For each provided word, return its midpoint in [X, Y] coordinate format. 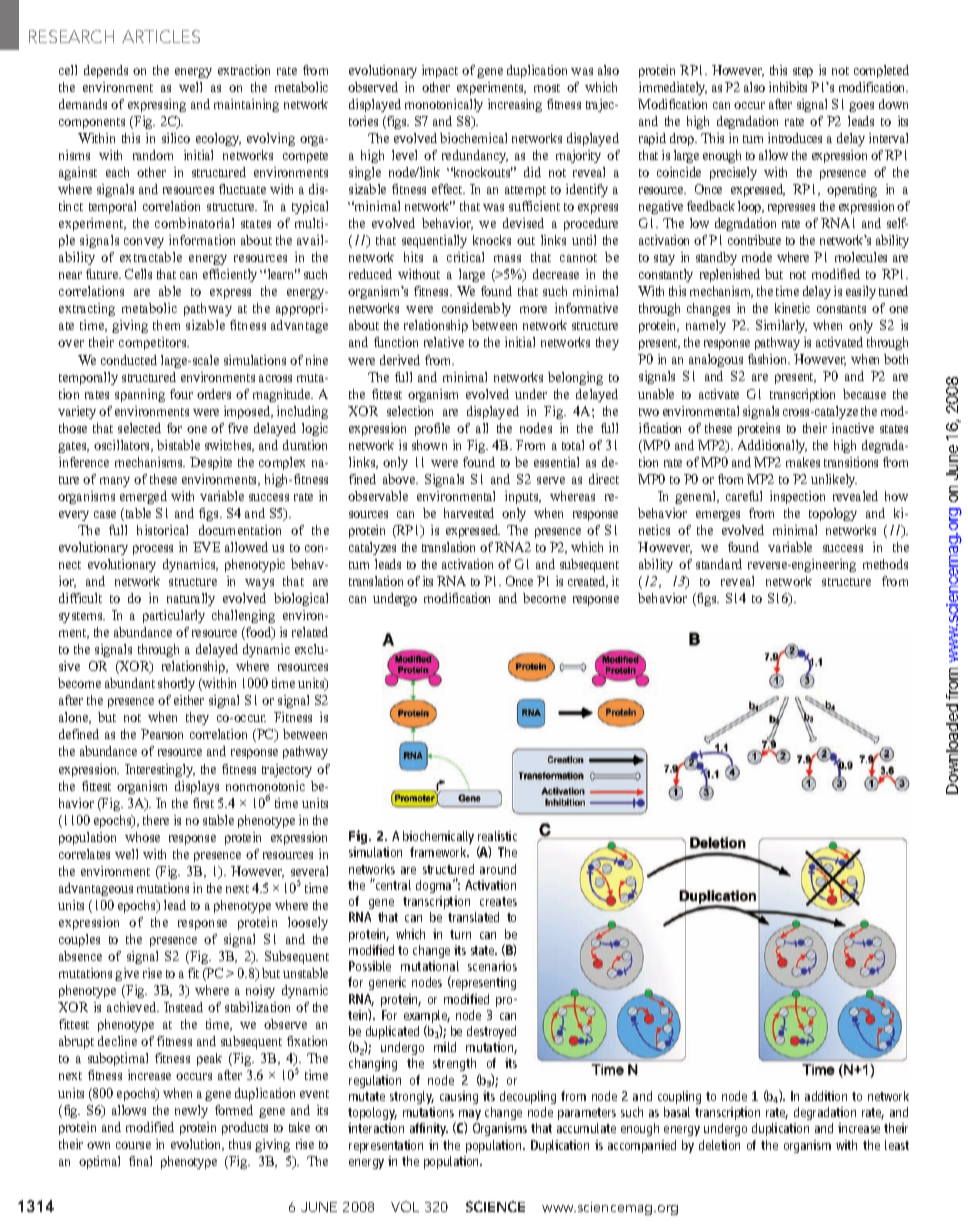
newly [191, 1111]
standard [719, 564]
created [588, 582]
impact [440, 71]
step [803, 72]
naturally [191, 599]
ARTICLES [161, 36]
